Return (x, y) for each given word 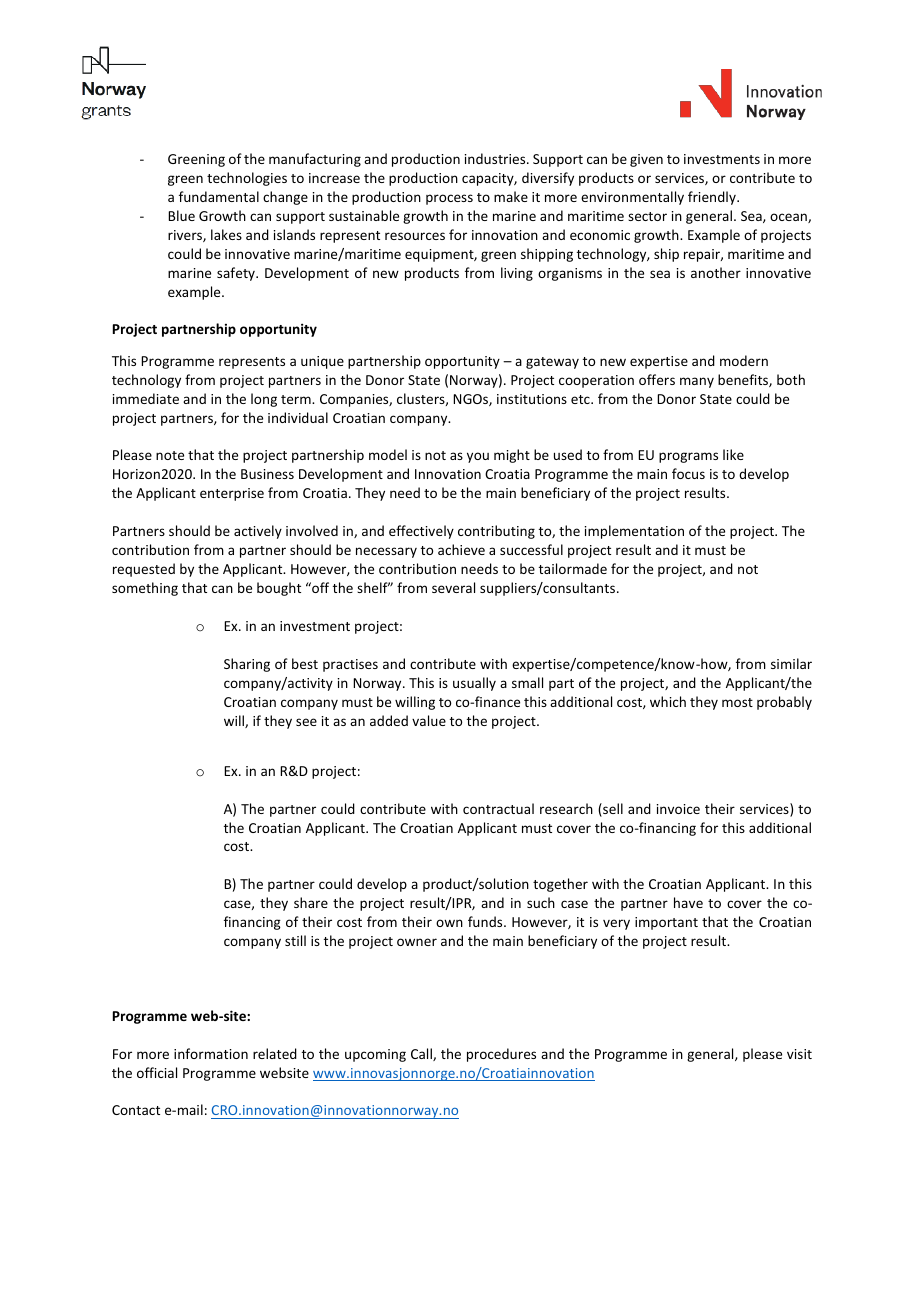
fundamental (219, 196)
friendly (713, 198)
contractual (498, 808)
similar (791, 663)
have (688, 902)
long (264, 400)
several (453, 587)
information (211, 1053)
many (697, 382)
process (449, 199)
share (311, 902)
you (478, 457)
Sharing (247, 665)
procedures (501, 1055)
